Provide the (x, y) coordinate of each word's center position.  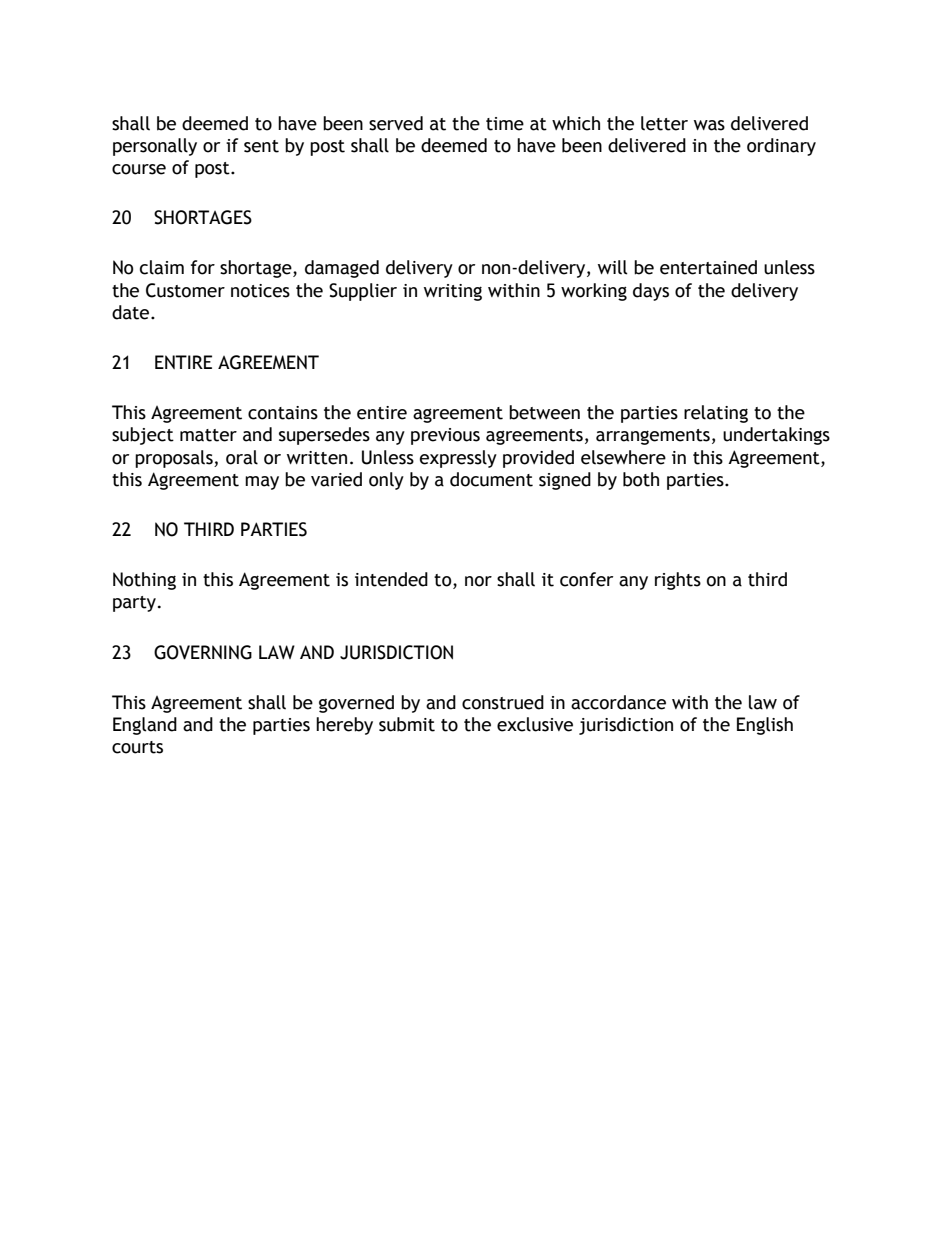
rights (678, 581)
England (145, 726)
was (709, 125)
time (505, 124)
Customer (185, 290)
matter (208, 435)
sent (261, 146)
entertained (708, 267)
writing (453, 292)
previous (445, 436)
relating (716, 414)
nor (478, 581)
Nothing (144, 581)
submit (407, 724)
